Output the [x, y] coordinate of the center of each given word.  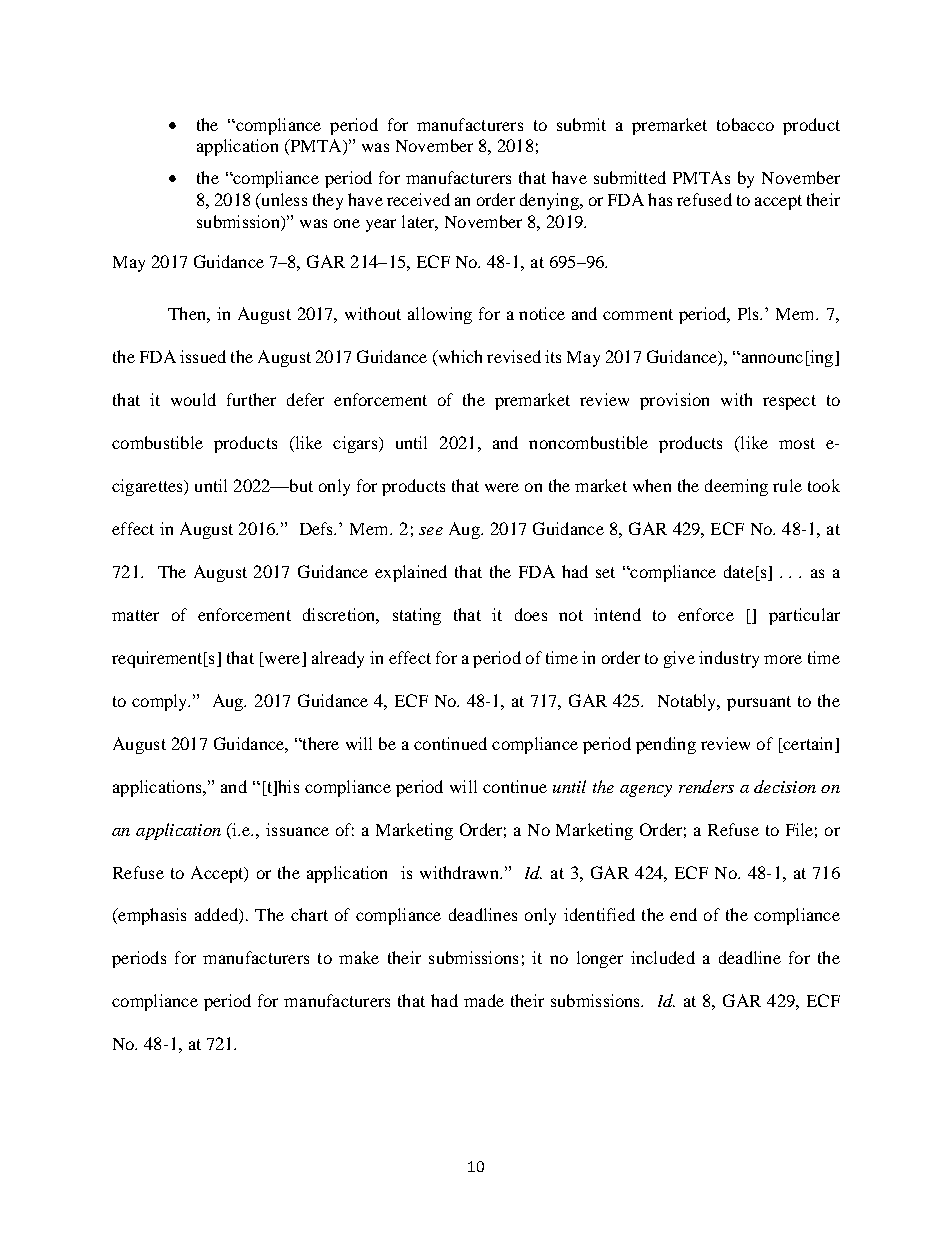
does [531, 614]
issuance [297, 829]
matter [135, 615]
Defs [318, 528]
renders [706, 786]
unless [283, 201]
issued [203, 356]
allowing [440, 315]
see [431, 531]
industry [729, 659]
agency [646, 791]
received [418, 199]
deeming [736, 487]
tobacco [745, 124]
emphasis [151, 916]
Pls [749, 313]
